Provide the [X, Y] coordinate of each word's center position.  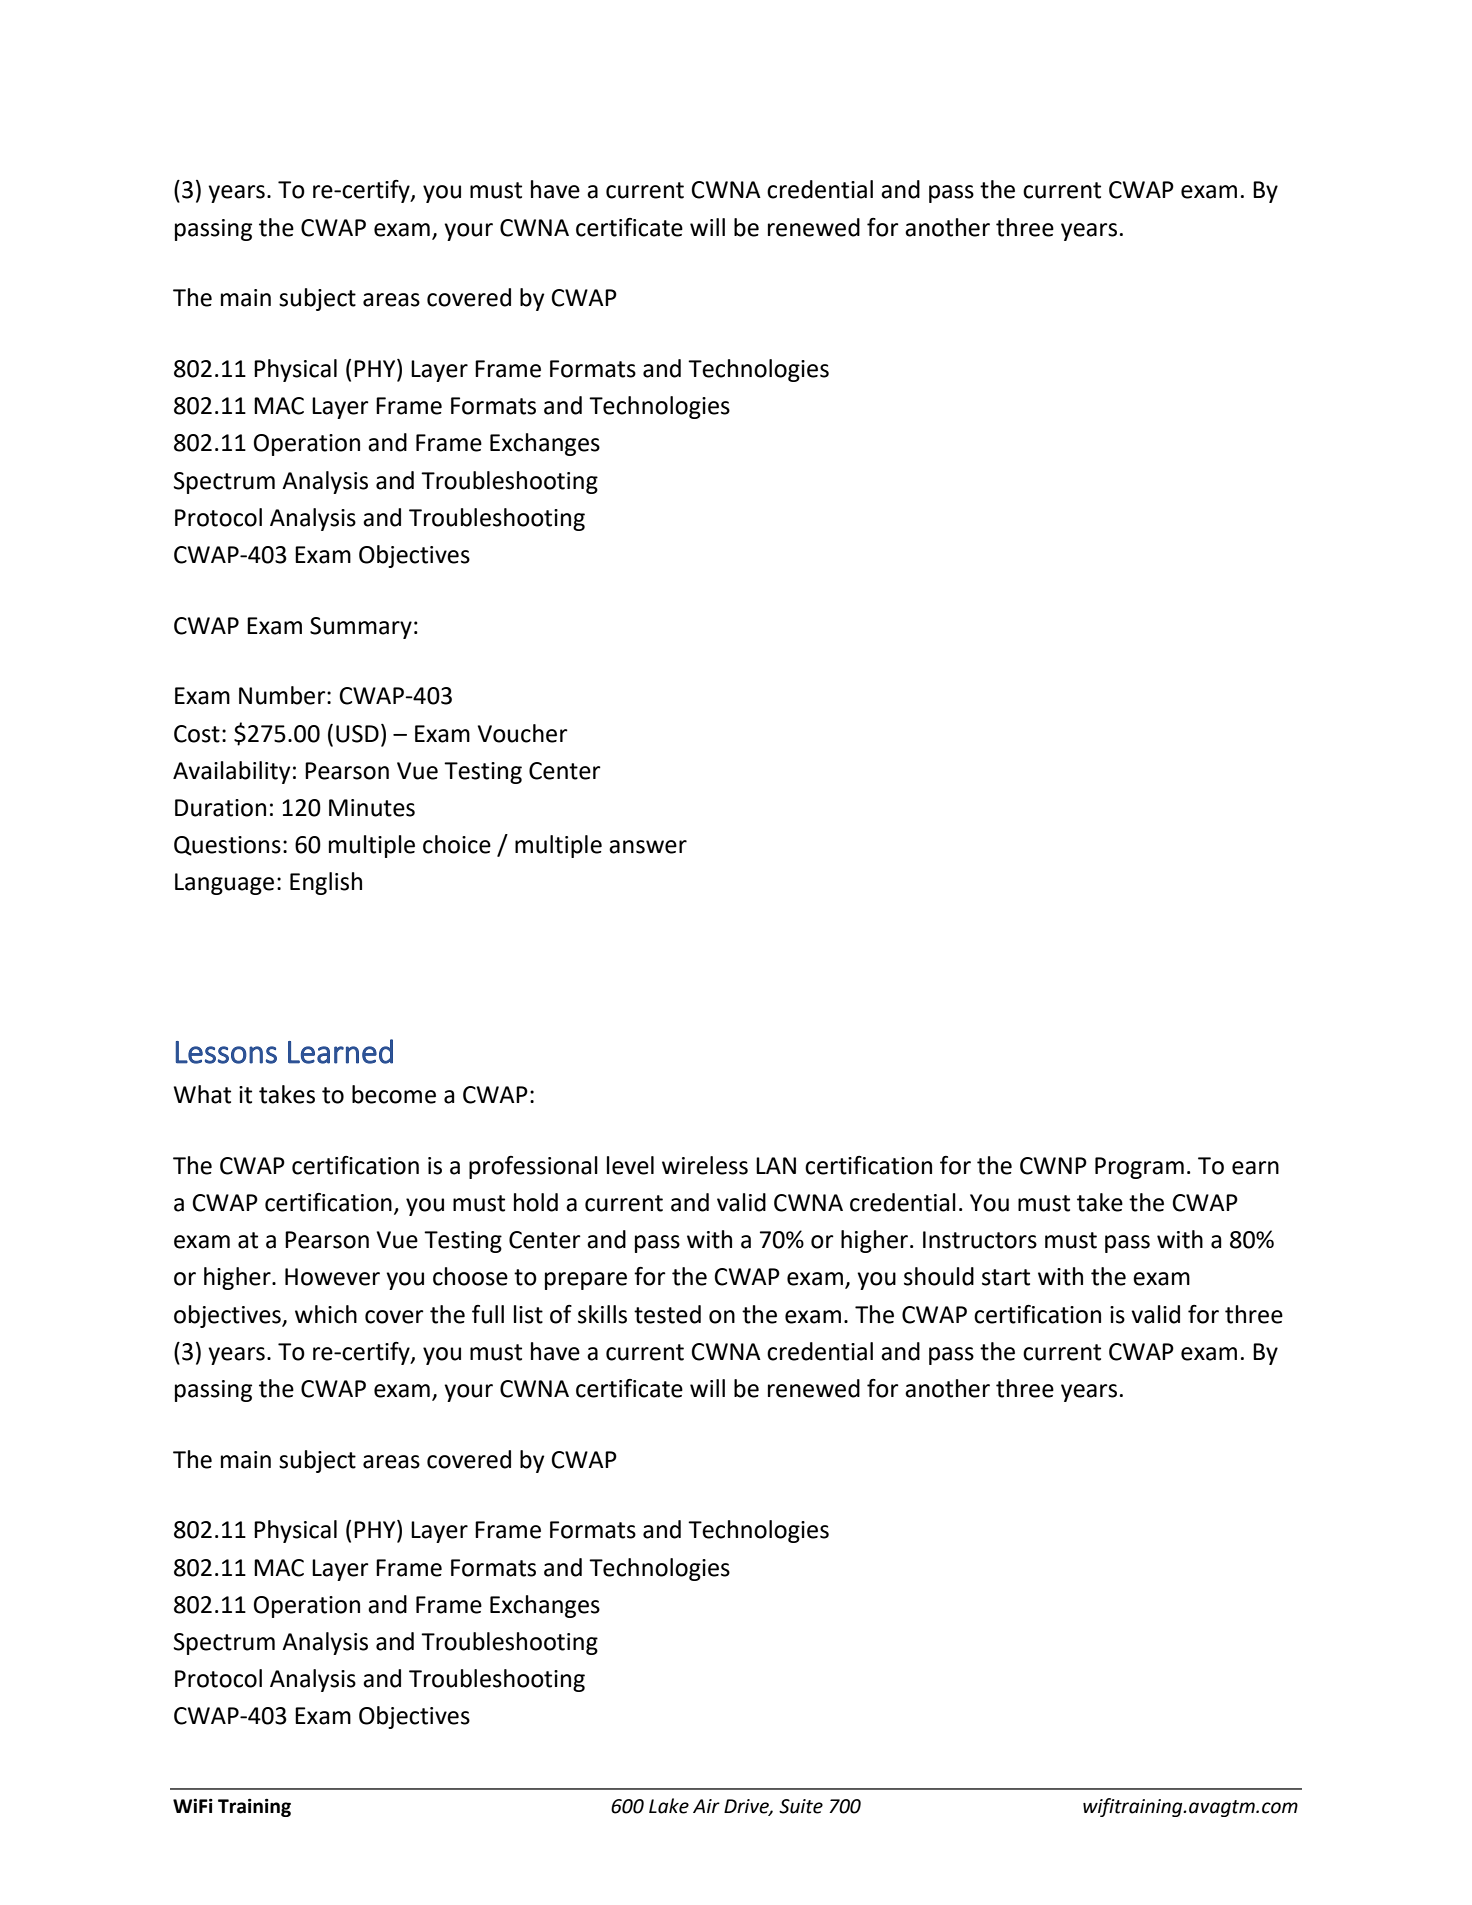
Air [706, 1806]
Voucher [523, 733]
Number [283, 695]
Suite [801, 1806]
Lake [669, 1806]
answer [648, 847]
